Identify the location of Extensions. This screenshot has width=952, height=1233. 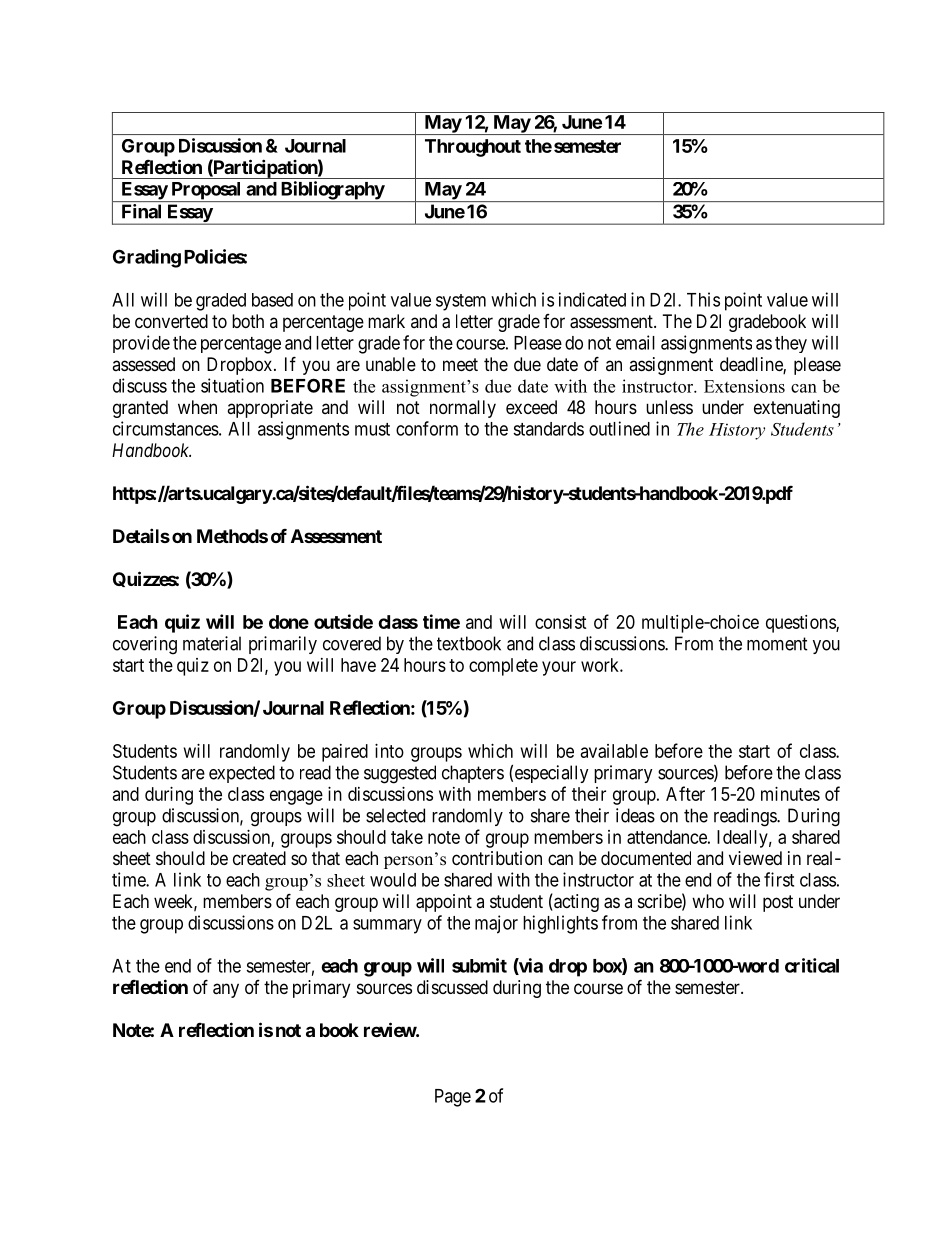
(744, 386).
